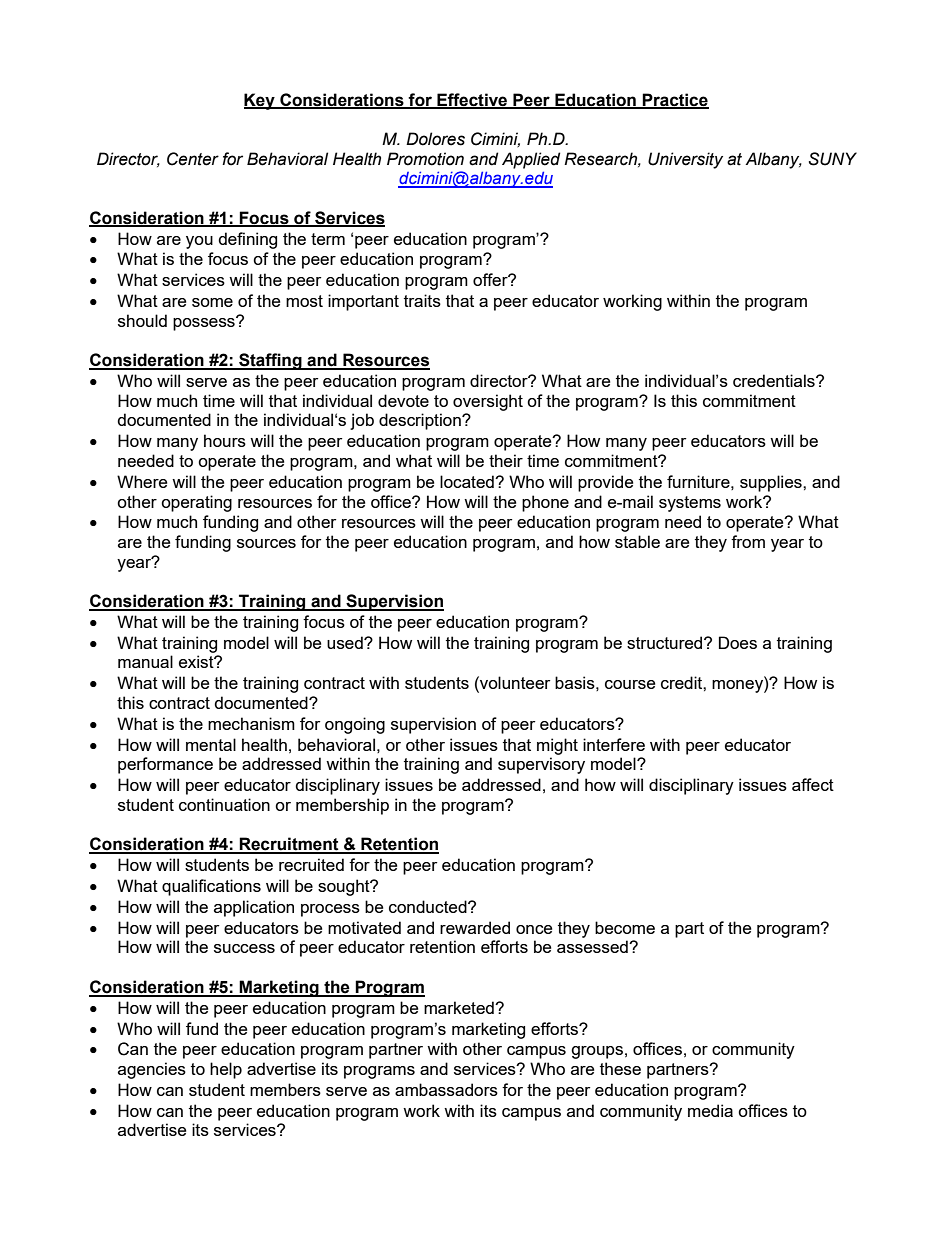  Describe the element at coordinates (488, 402) in the page. I see `oversight` at that location.
